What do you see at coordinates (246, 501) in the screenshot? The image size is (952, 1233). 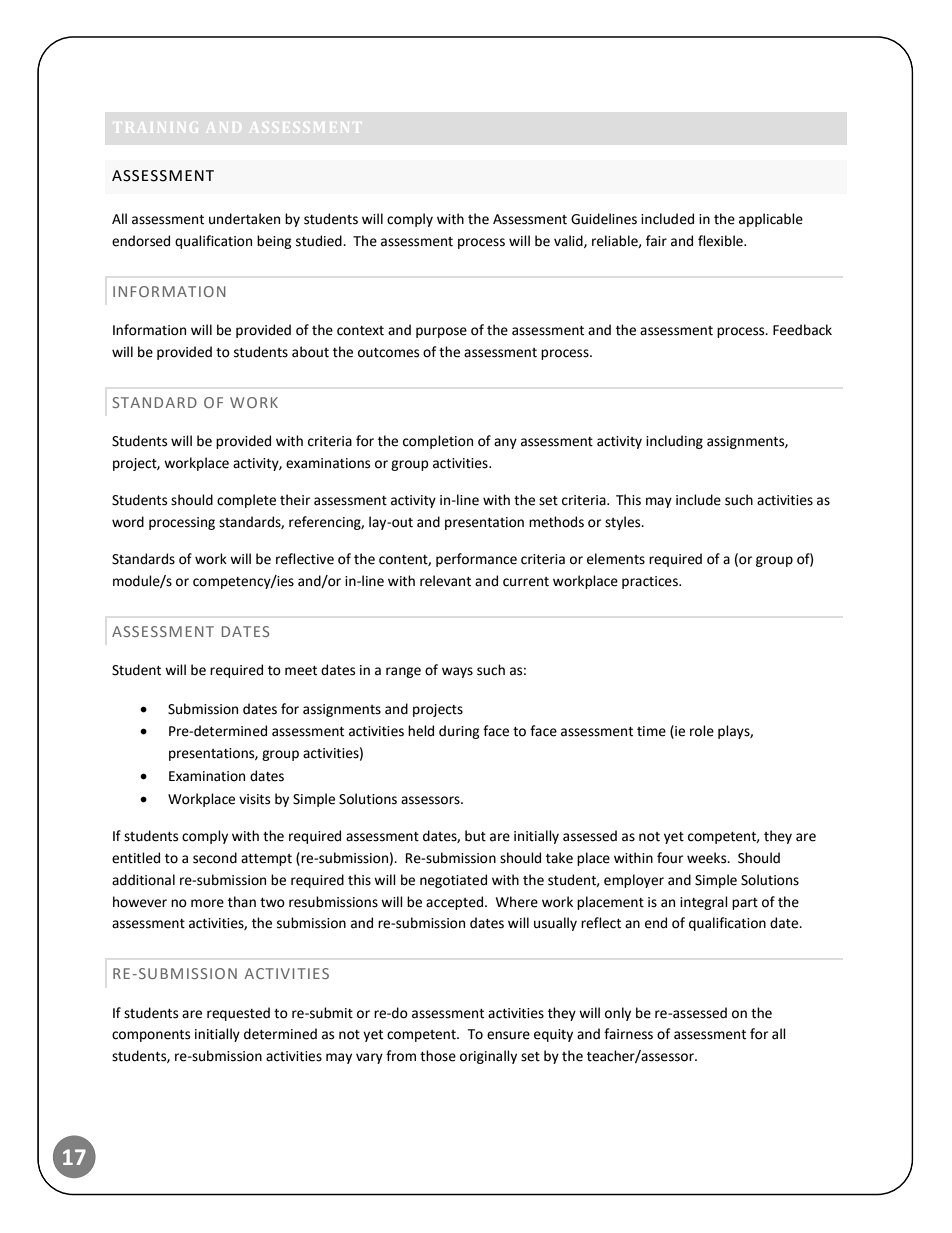 I see `complete` at bounding box center [246, 501].
